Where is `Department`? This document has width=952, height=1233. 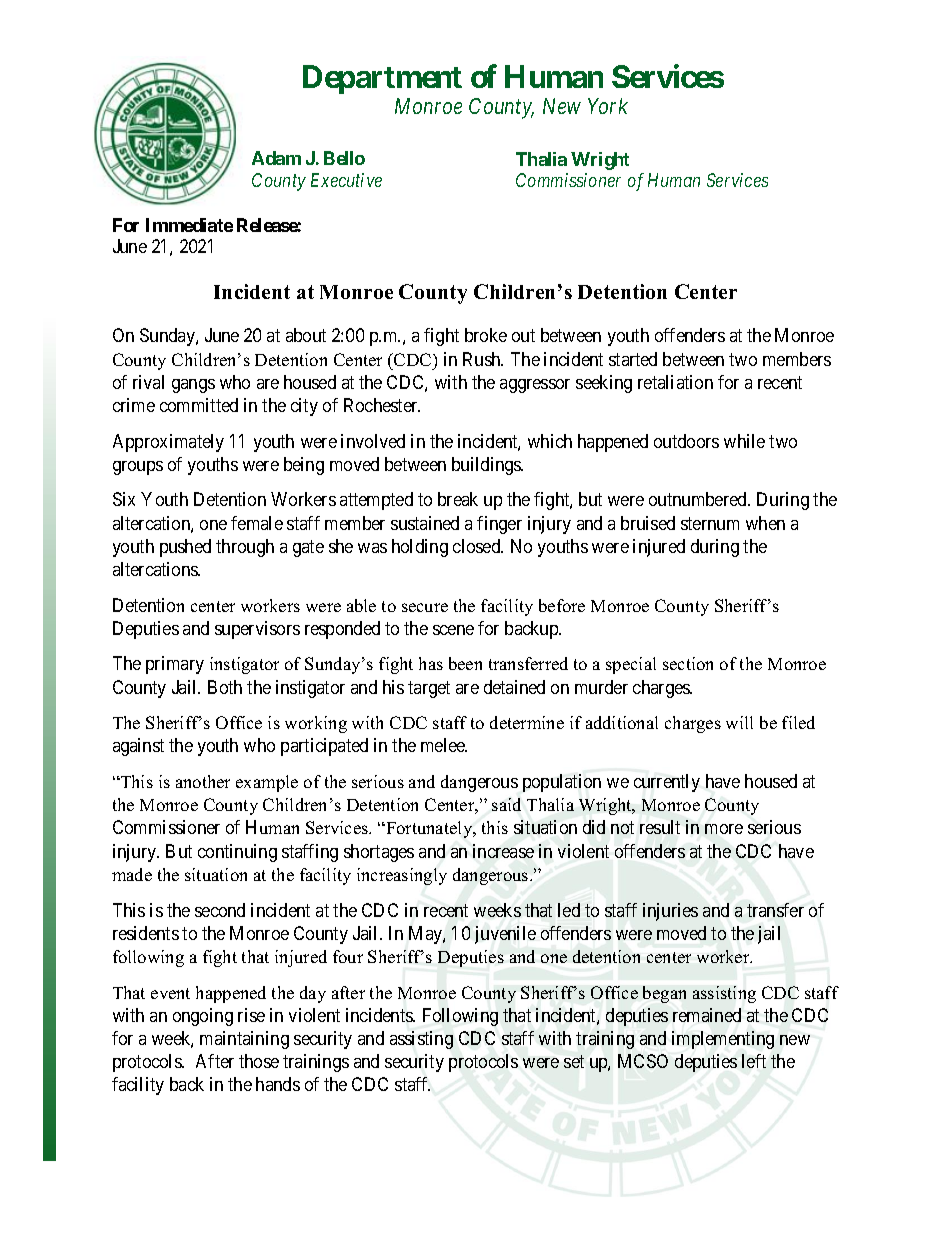
Department is located at coordinates (382, 79).
